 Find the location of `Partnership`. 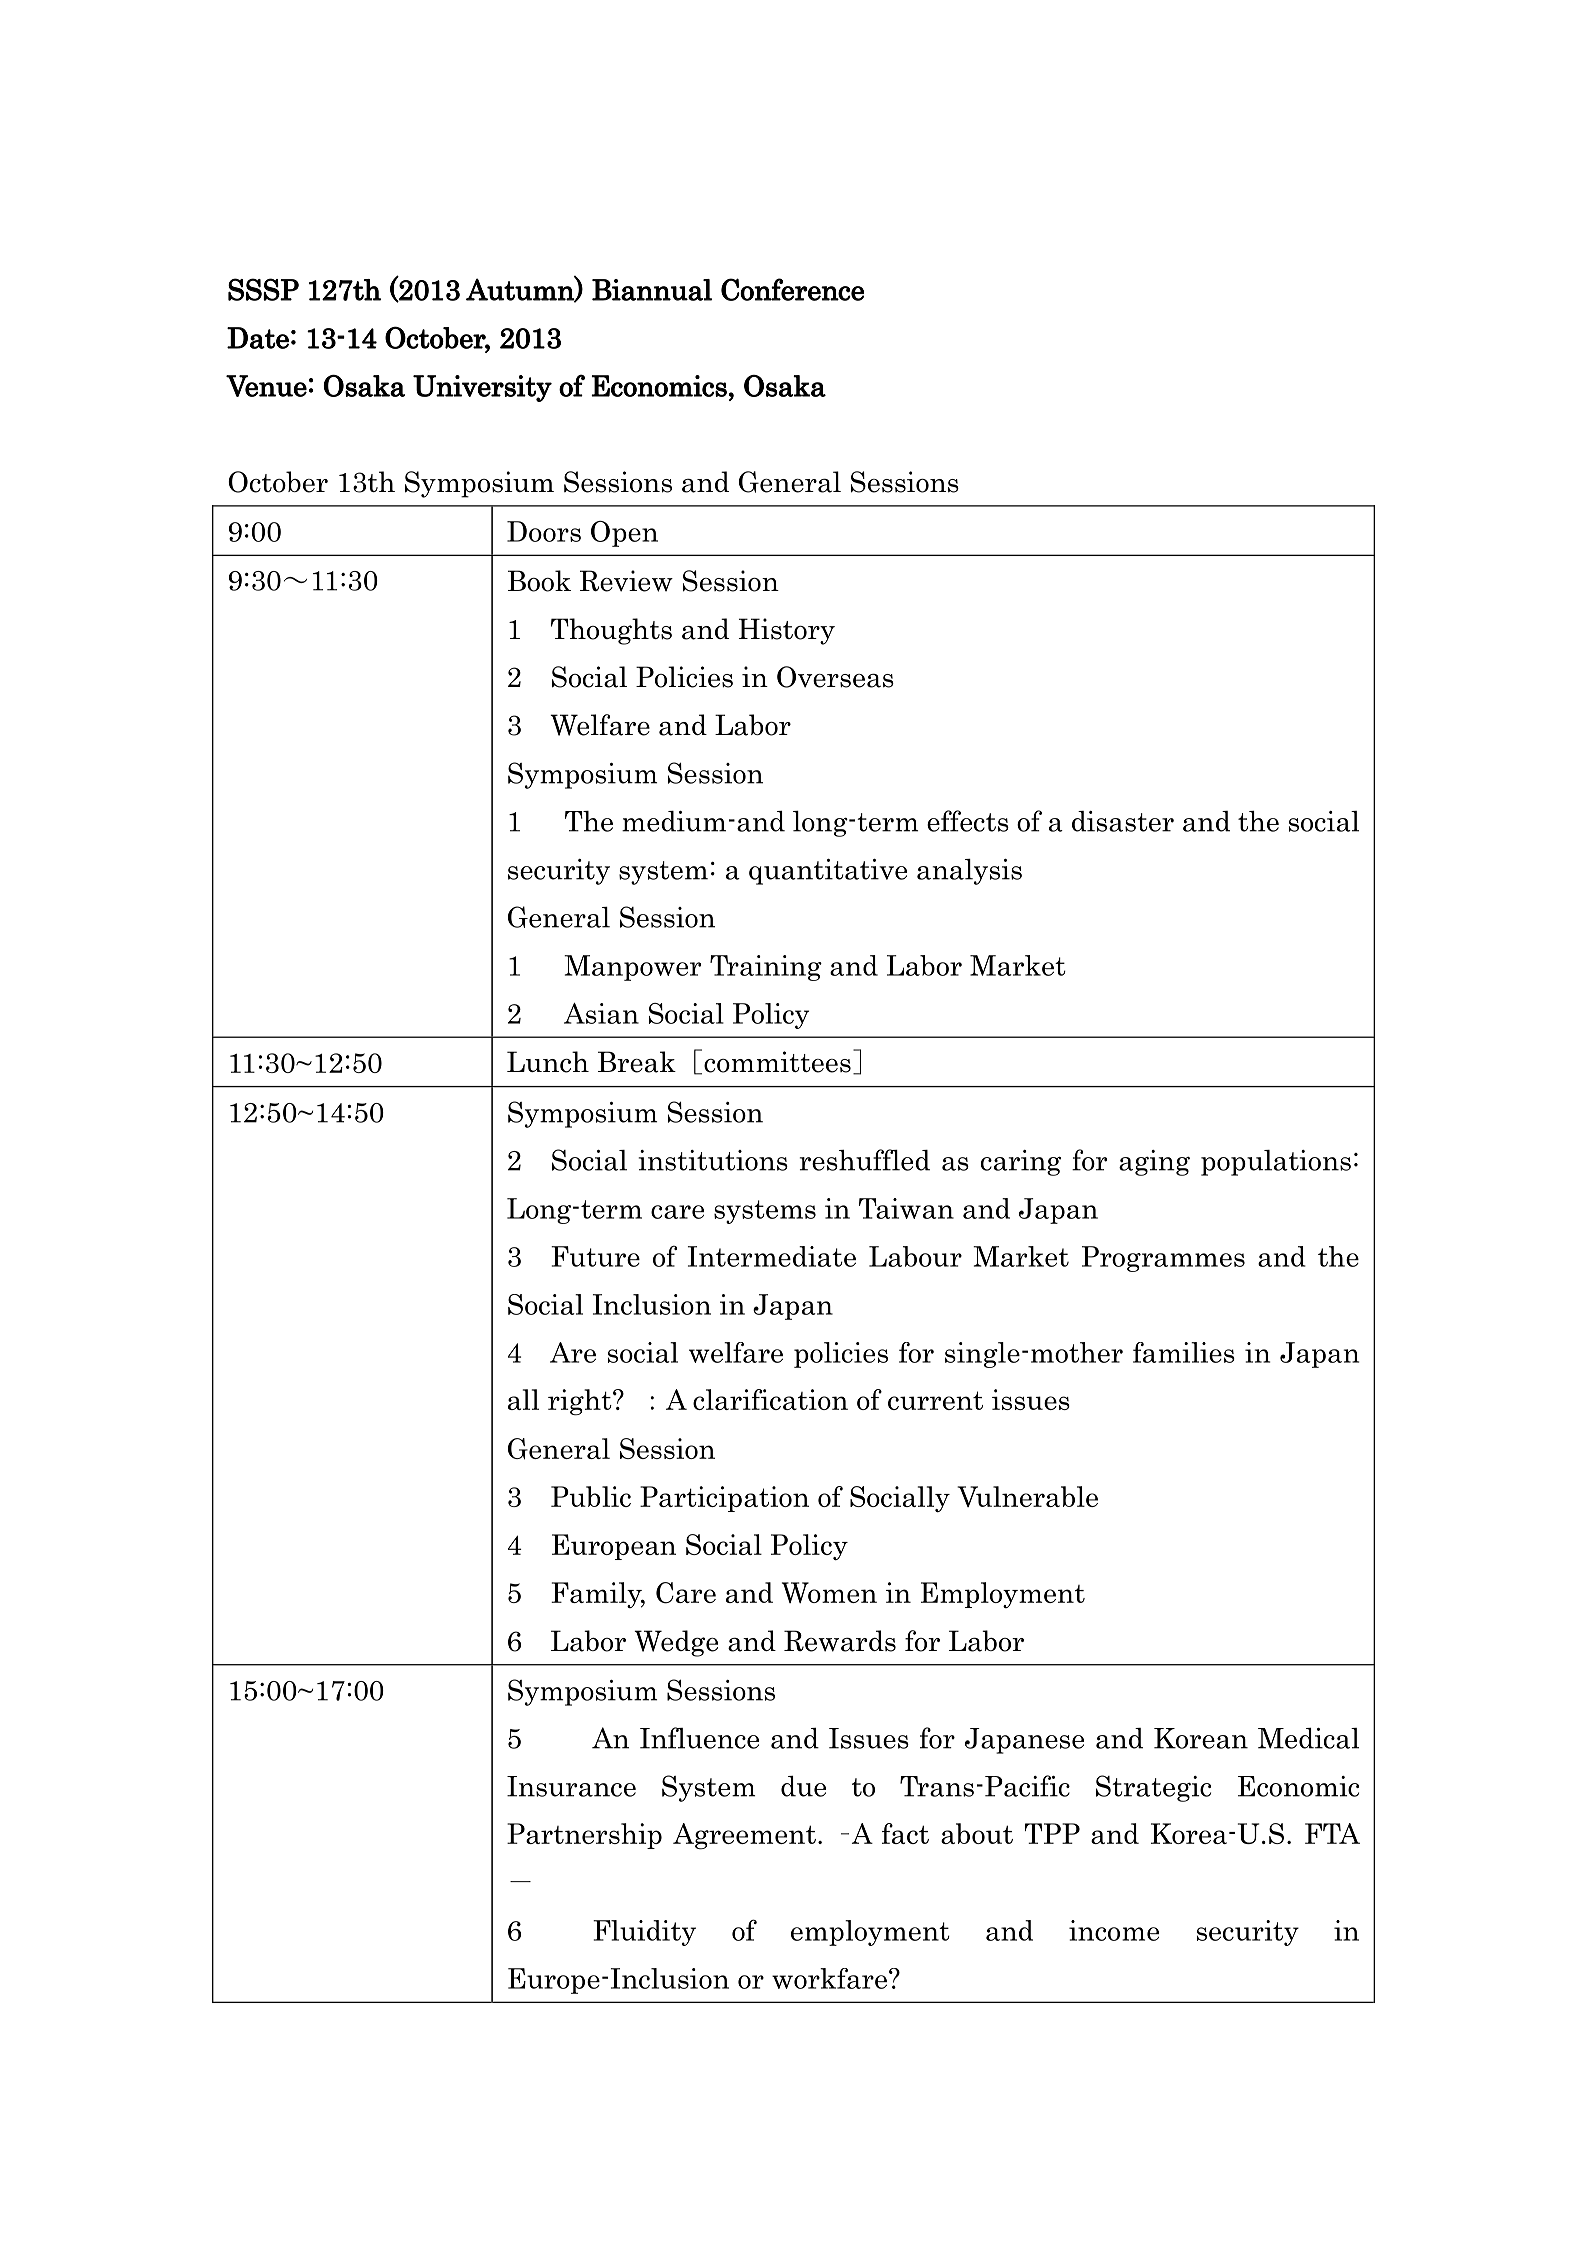

Partnership is located at coordinates (584, 1836).
